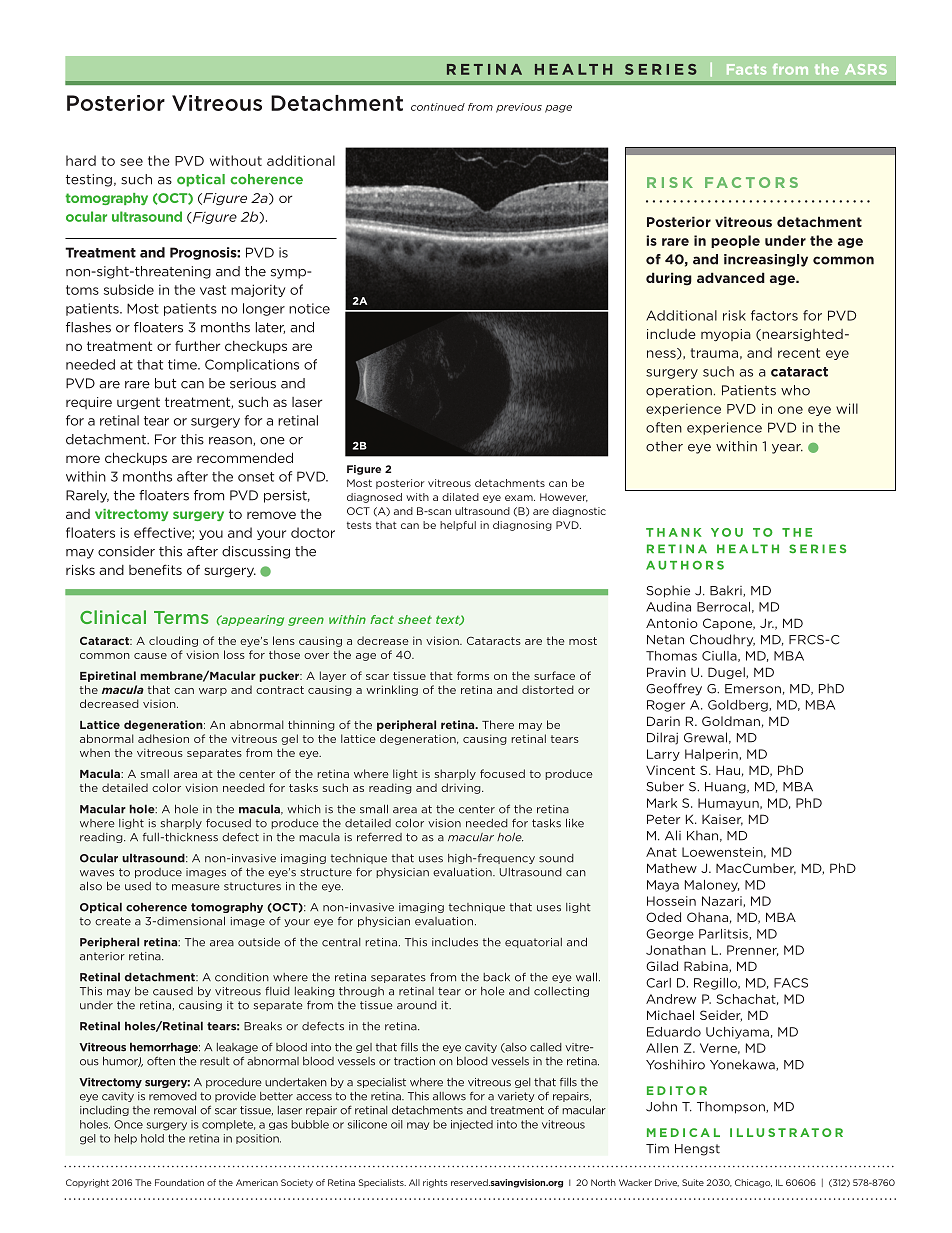  I want to click on people, so click(735, 241).
